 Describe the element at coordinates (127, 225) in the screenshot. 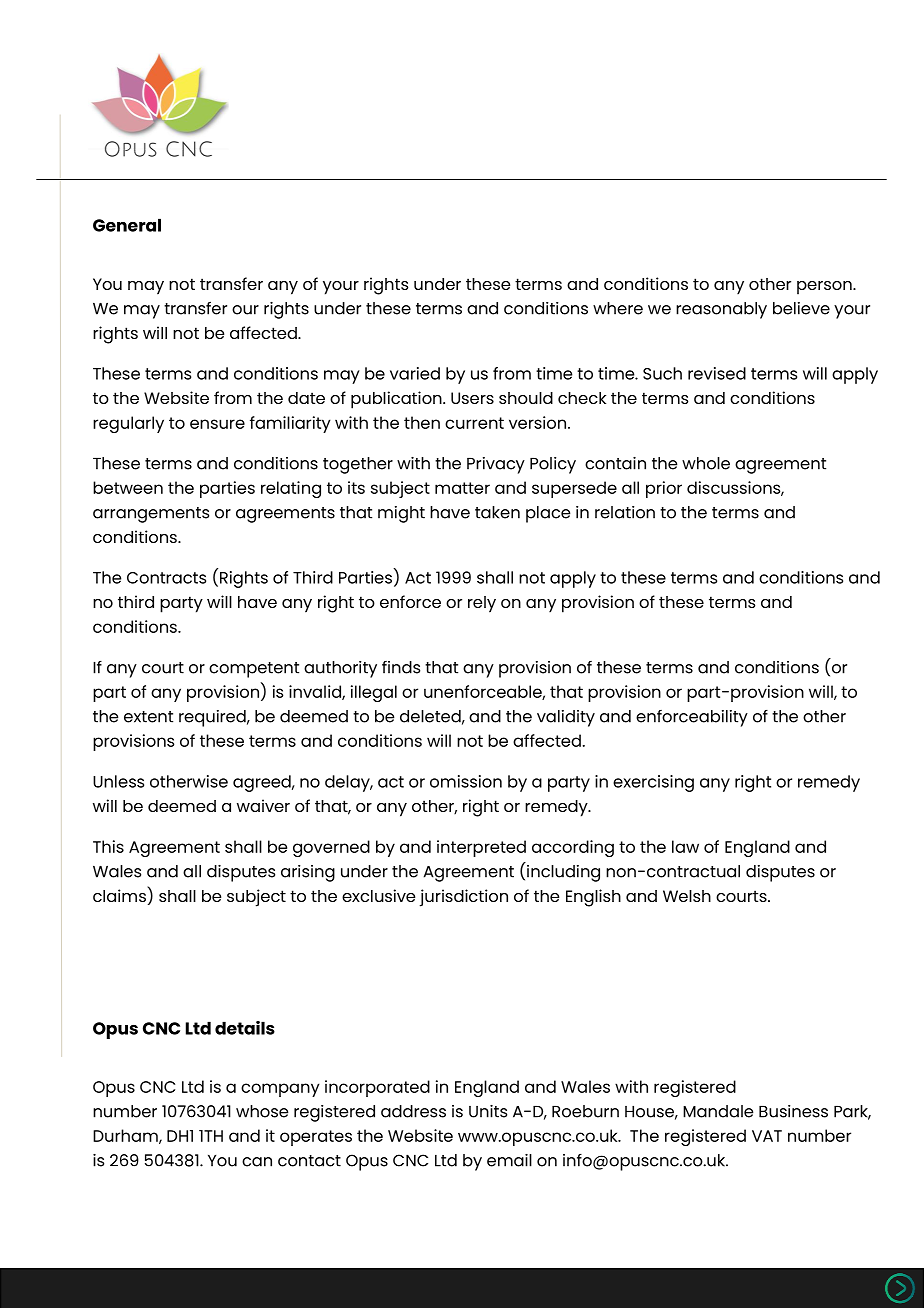

I see `General` at that location.
